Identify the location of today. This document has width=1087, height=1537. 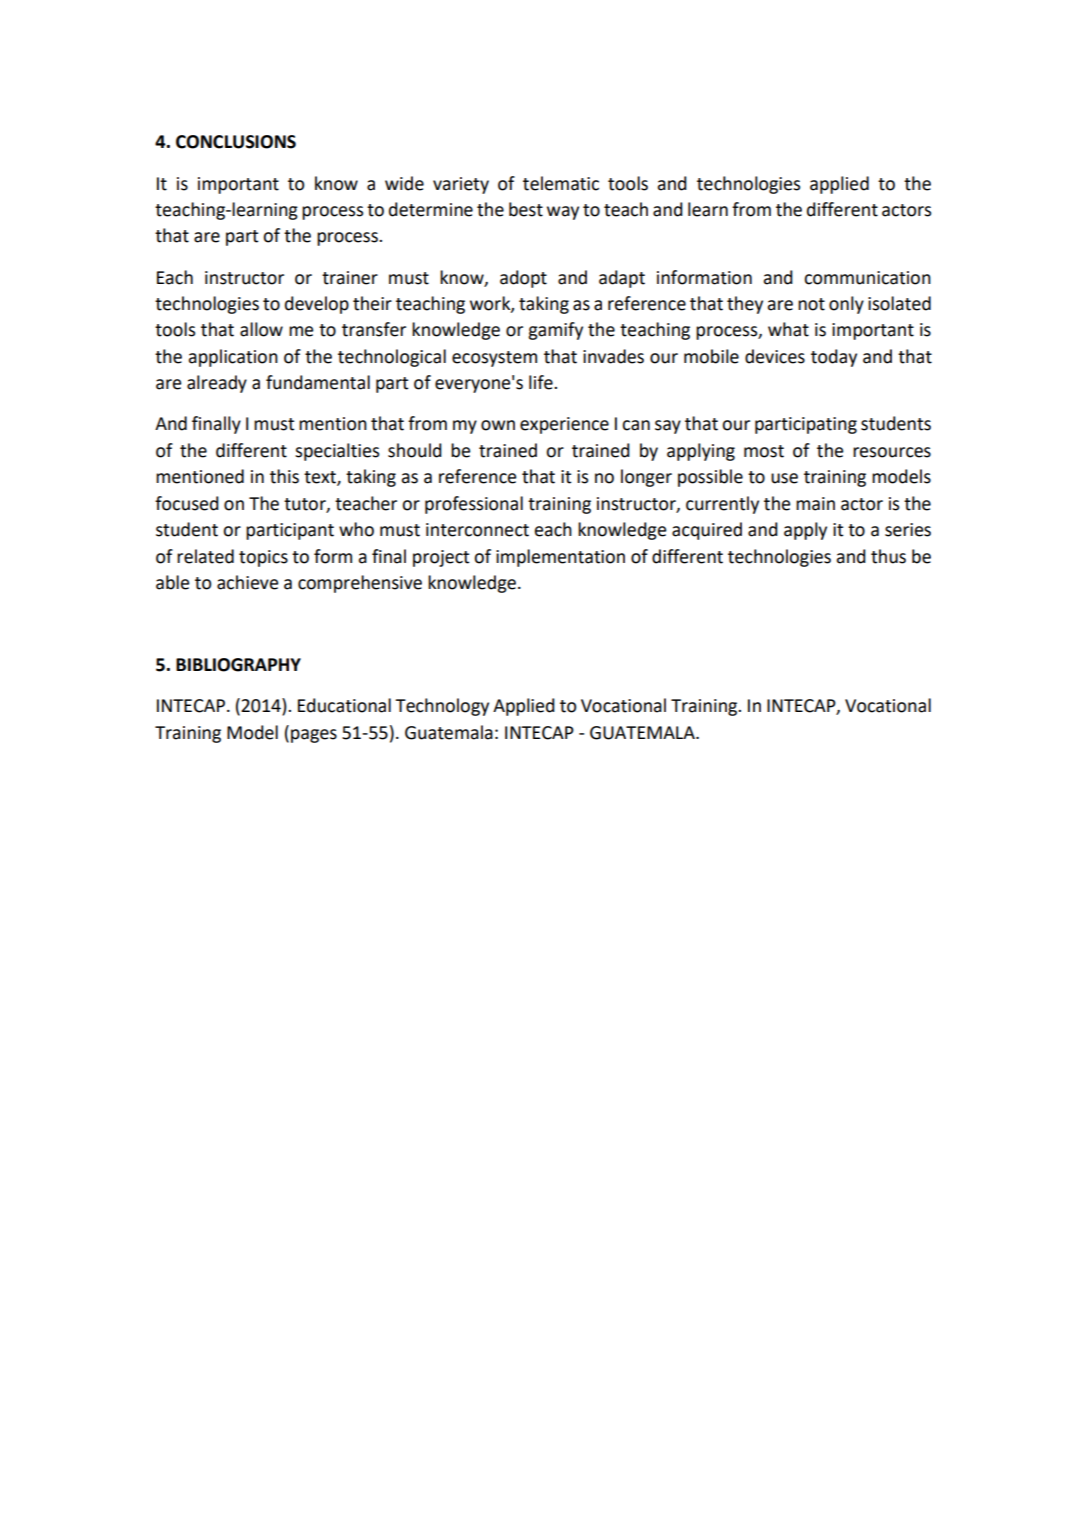
(834, 358).
